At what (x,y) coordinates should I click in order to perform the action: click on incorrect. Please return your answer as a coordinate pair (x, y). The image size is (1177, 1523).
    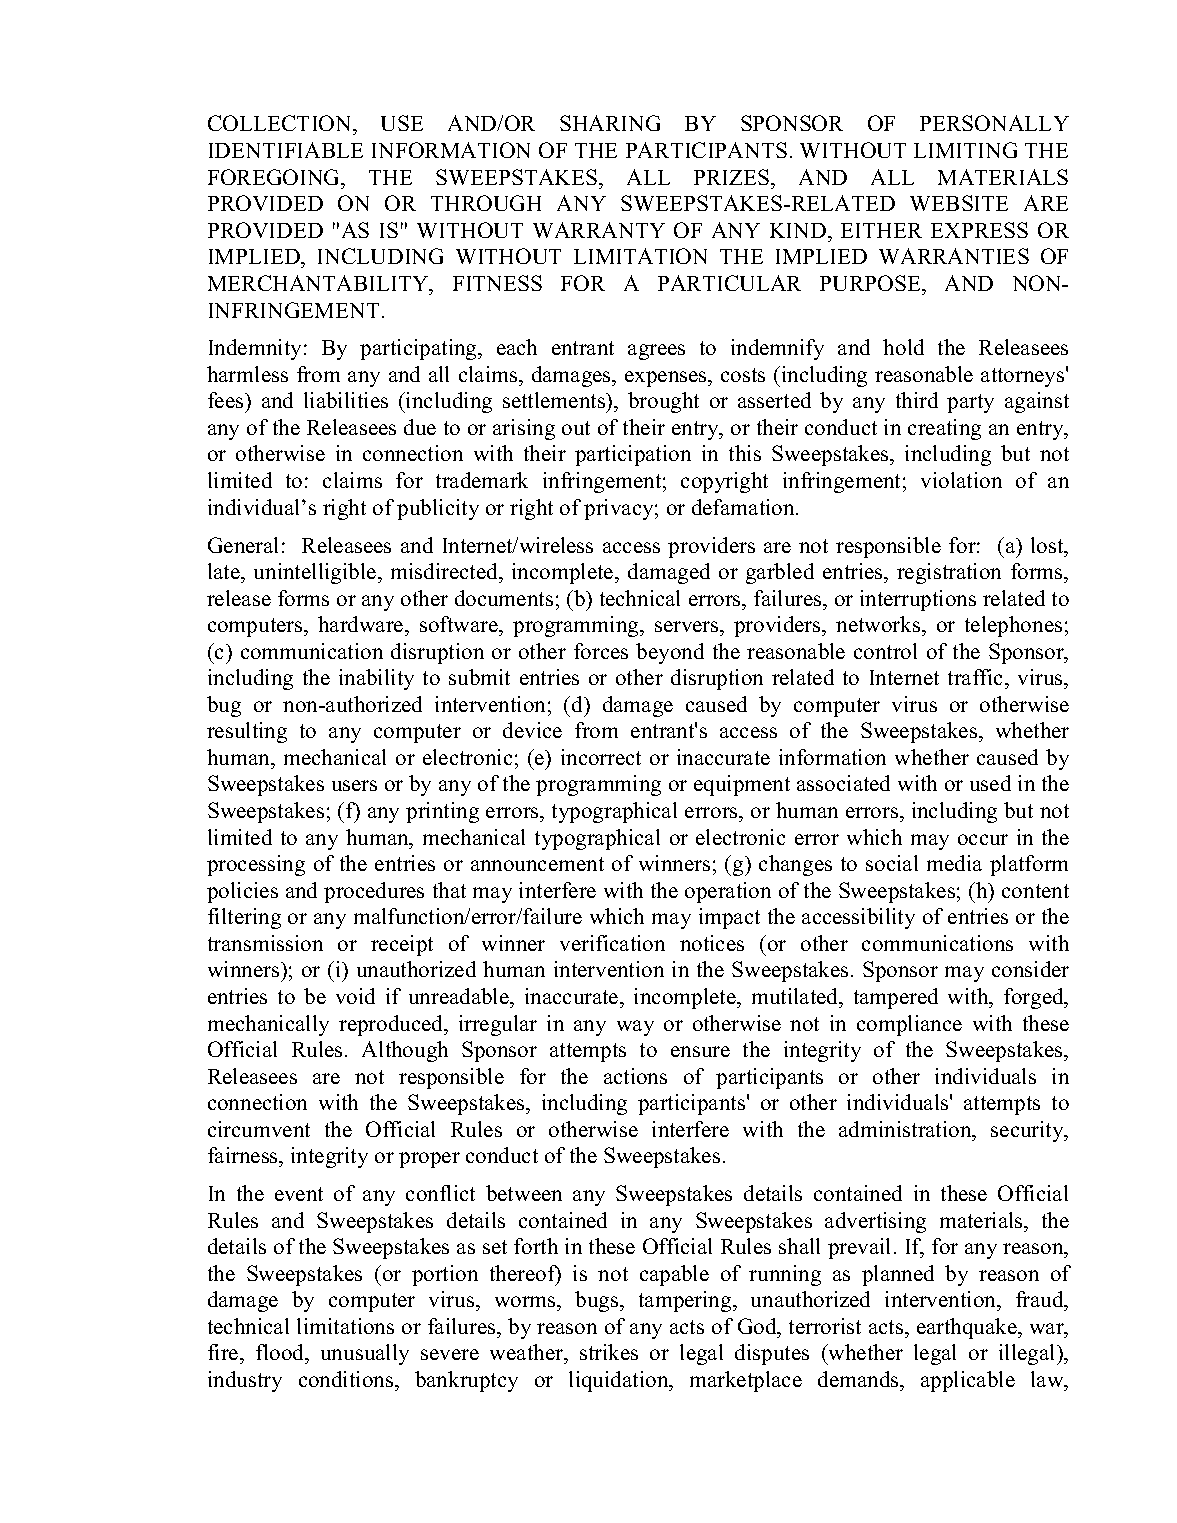
    Looking at the image, I should click on (601, 757).
